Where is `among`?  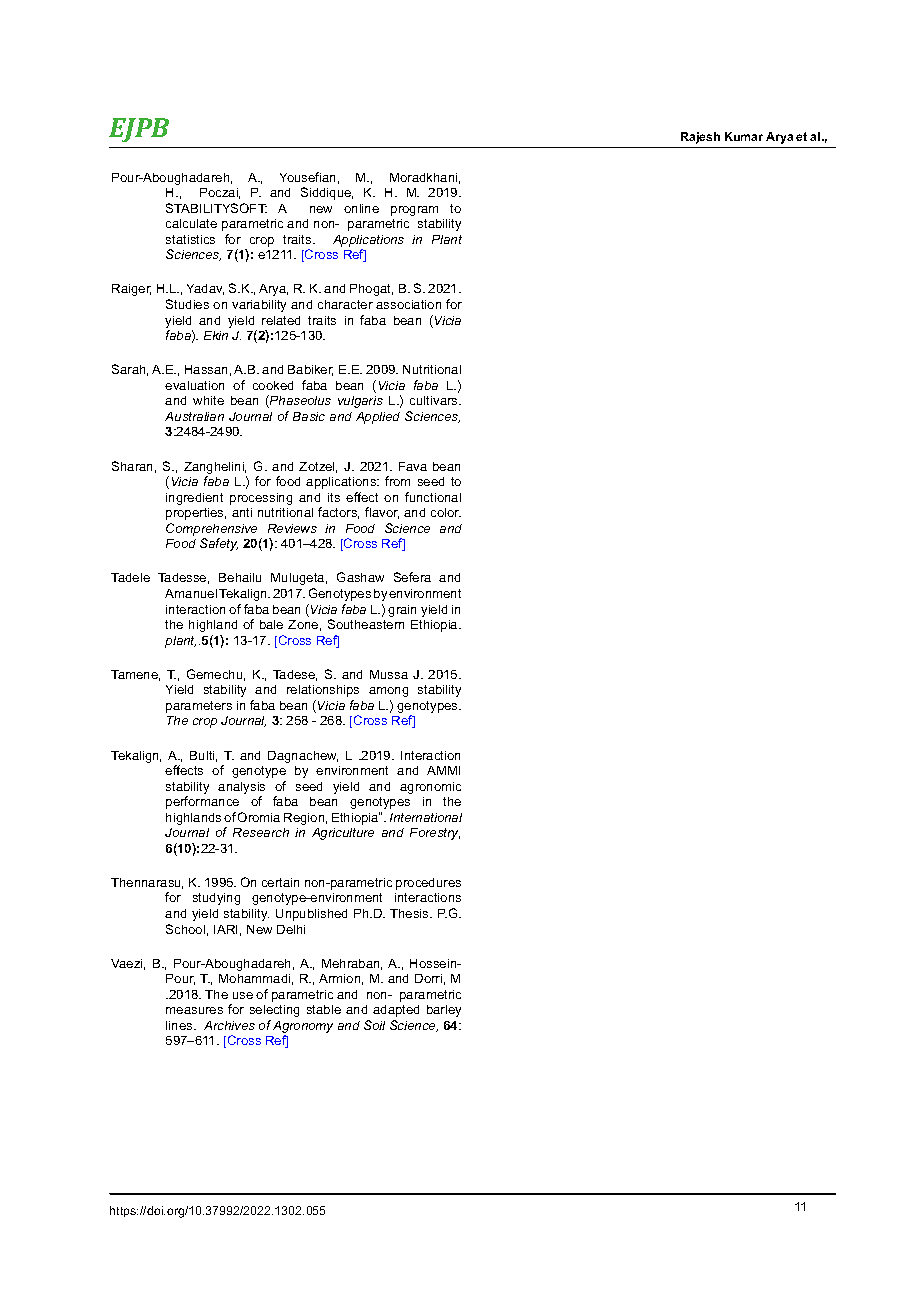
among is located at coordinates (388, 692).
